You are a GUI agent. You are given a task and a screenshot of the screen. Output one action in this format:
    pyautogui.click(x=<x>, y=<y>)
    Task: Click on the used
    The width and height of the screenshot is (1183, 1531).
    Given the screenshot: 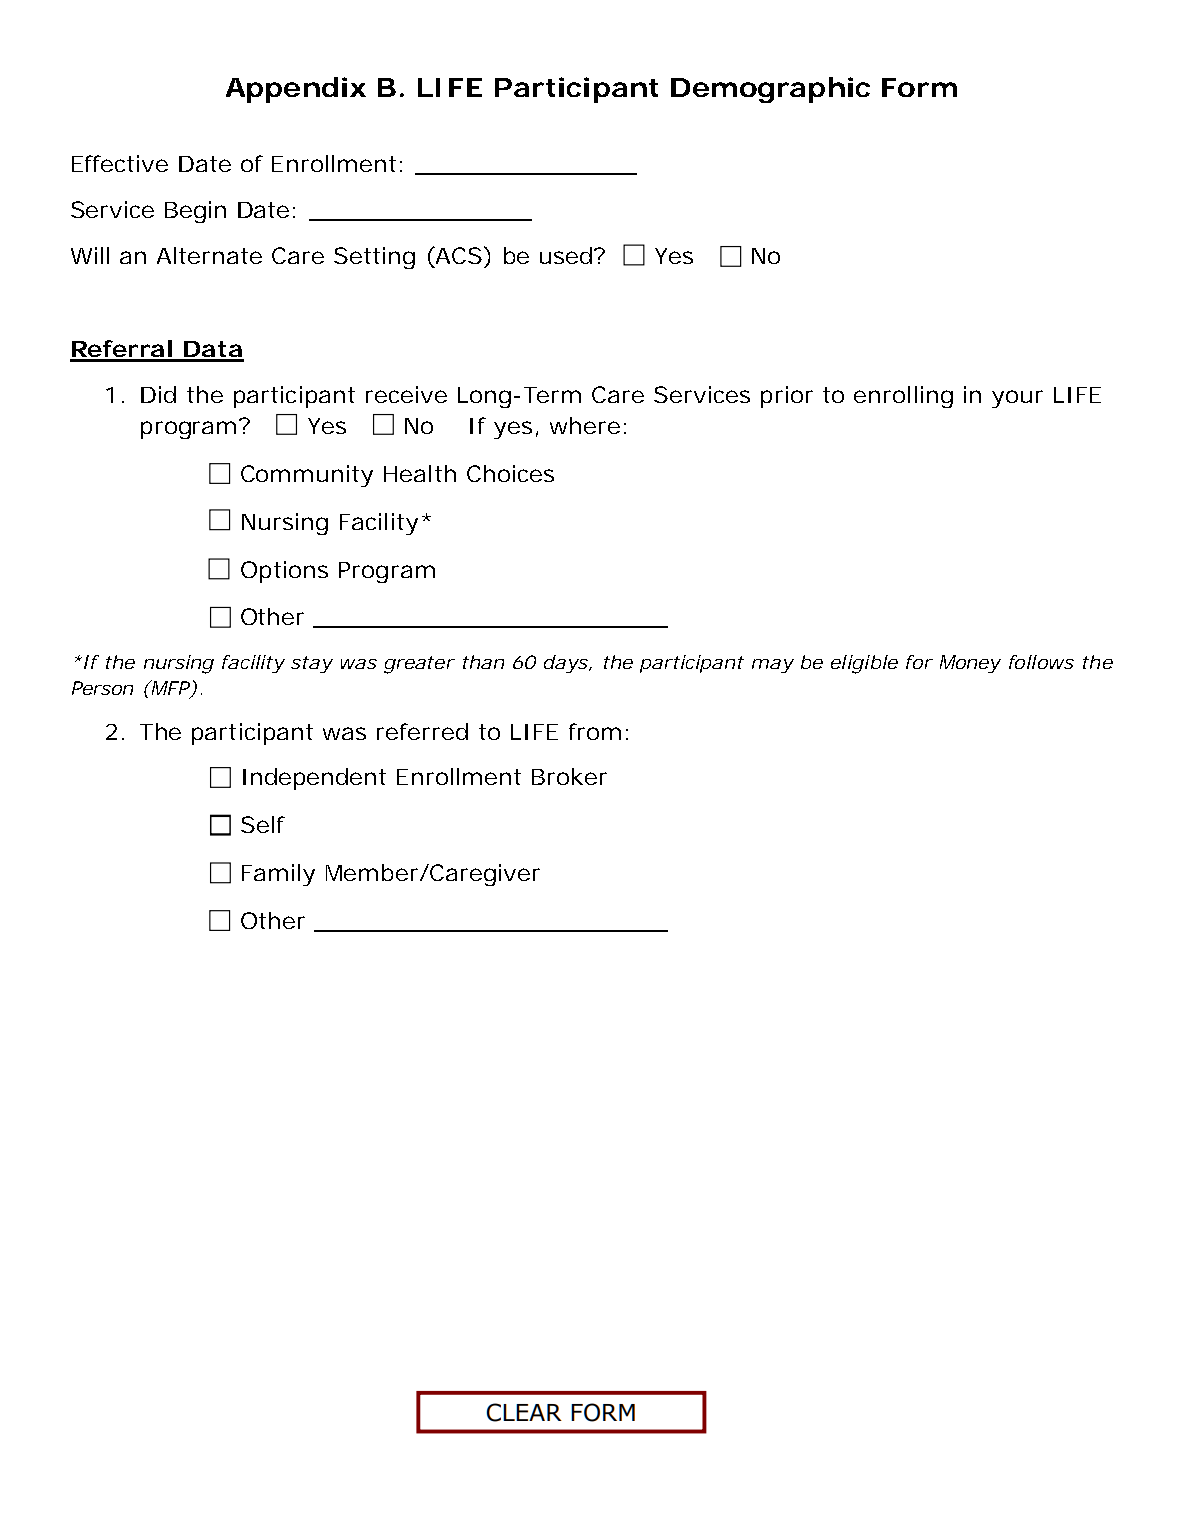 What is the action you would take?
    pyautogui.click(x=566, y=255)
